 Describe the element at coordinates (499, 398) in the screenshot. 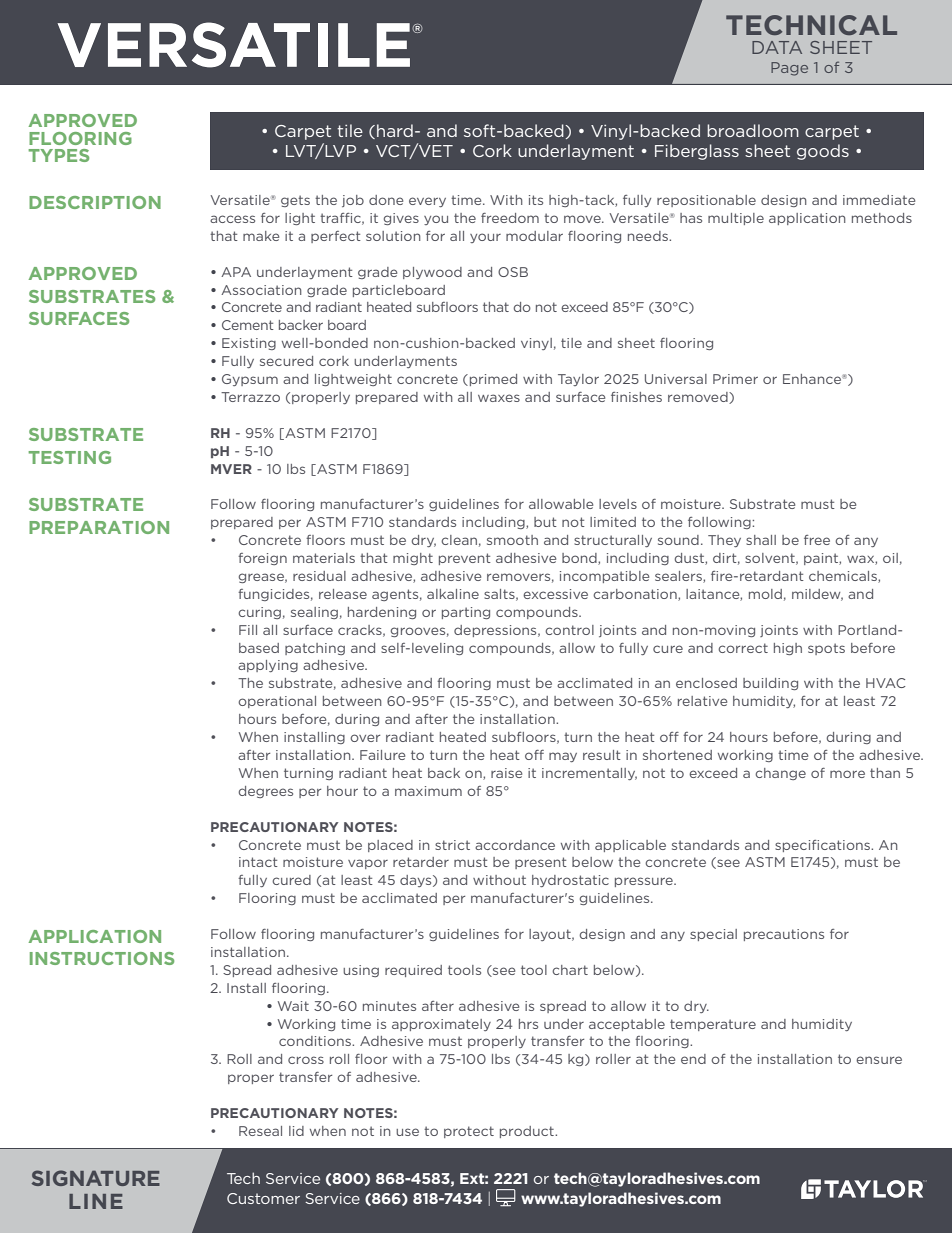

I see `waxes` at that location.
